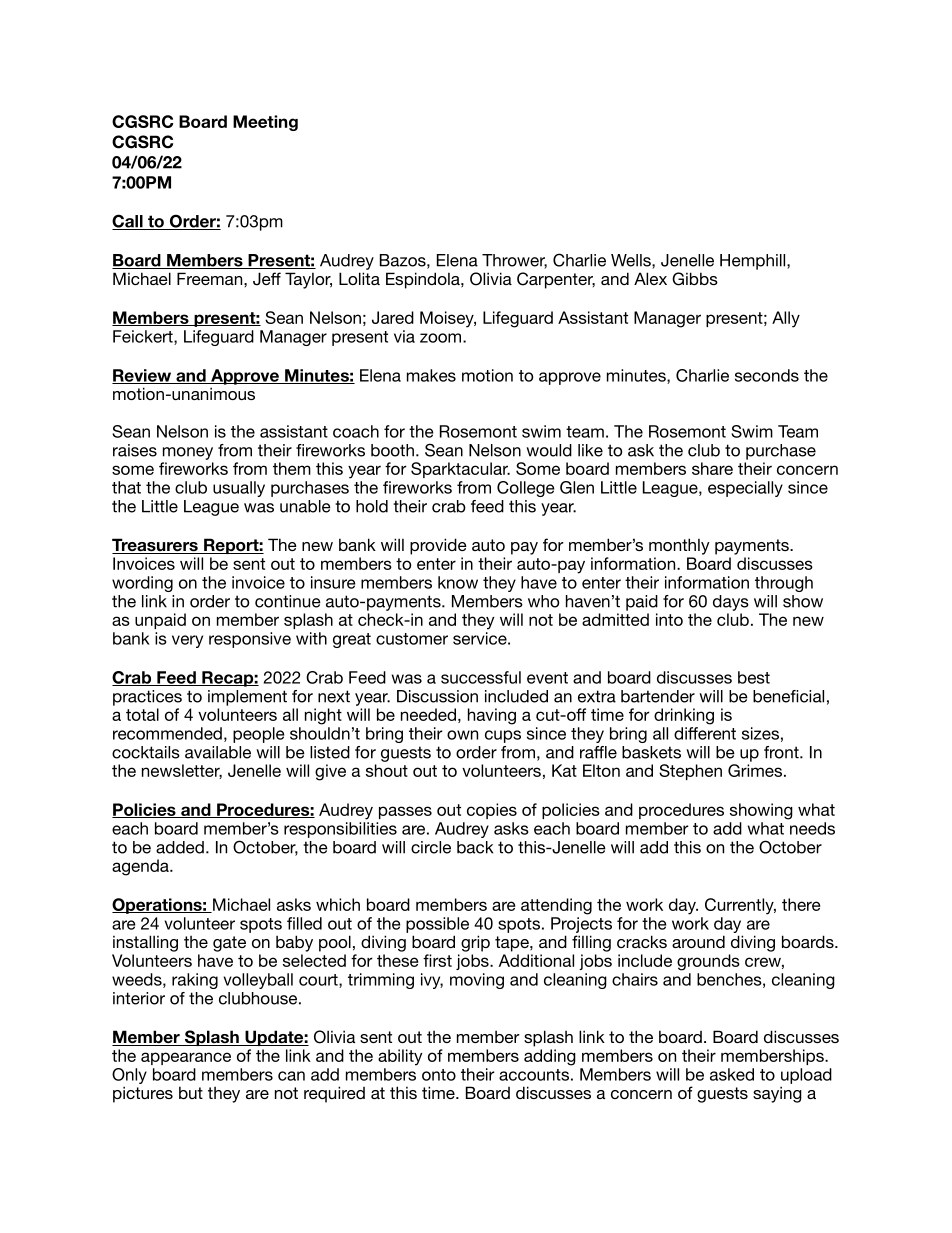  I want to click on back, so click(475, 847).
